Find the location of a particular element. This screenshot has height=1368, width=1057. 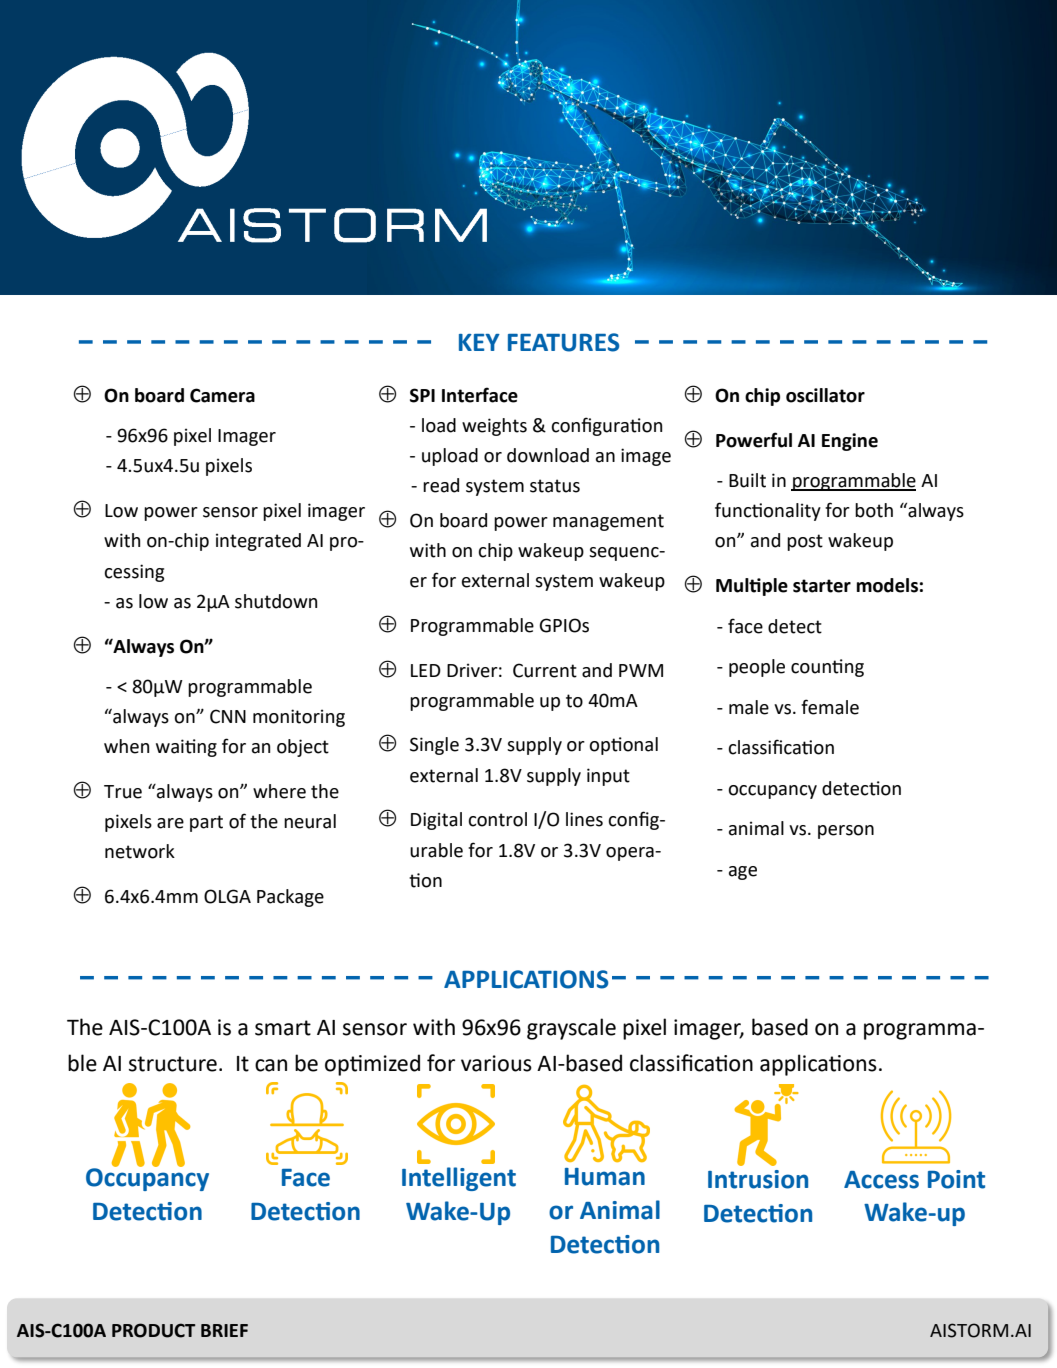

Human is located at coordinates (605, 1177).
